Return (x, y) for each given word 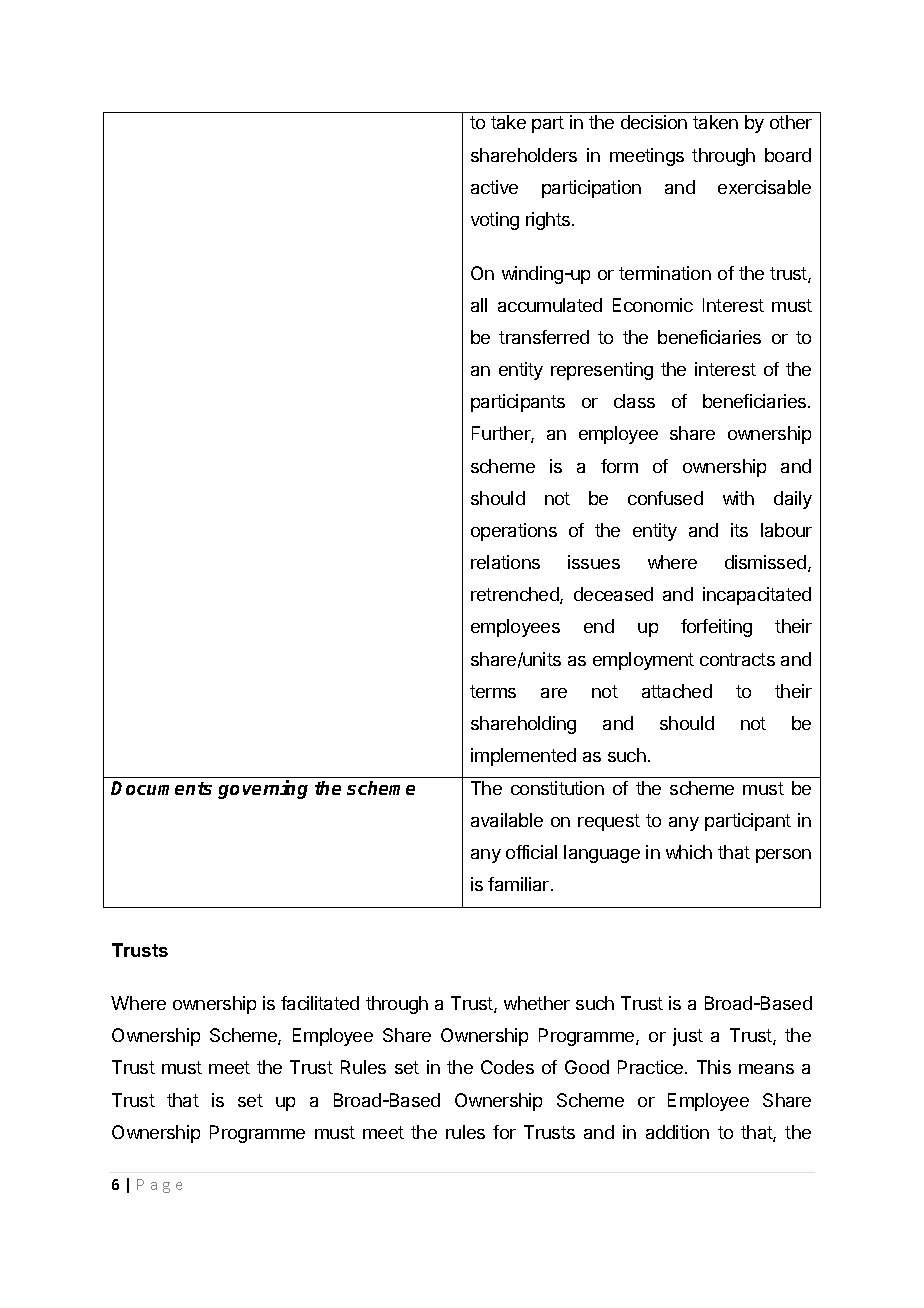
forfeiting (716, 628)
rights (548, 221)
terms (493, 691)
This (714, 1067)
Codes (507, 1067)
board (788, 155)
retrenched (516, 595)
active (494, 187)
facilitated (320, 1003)
